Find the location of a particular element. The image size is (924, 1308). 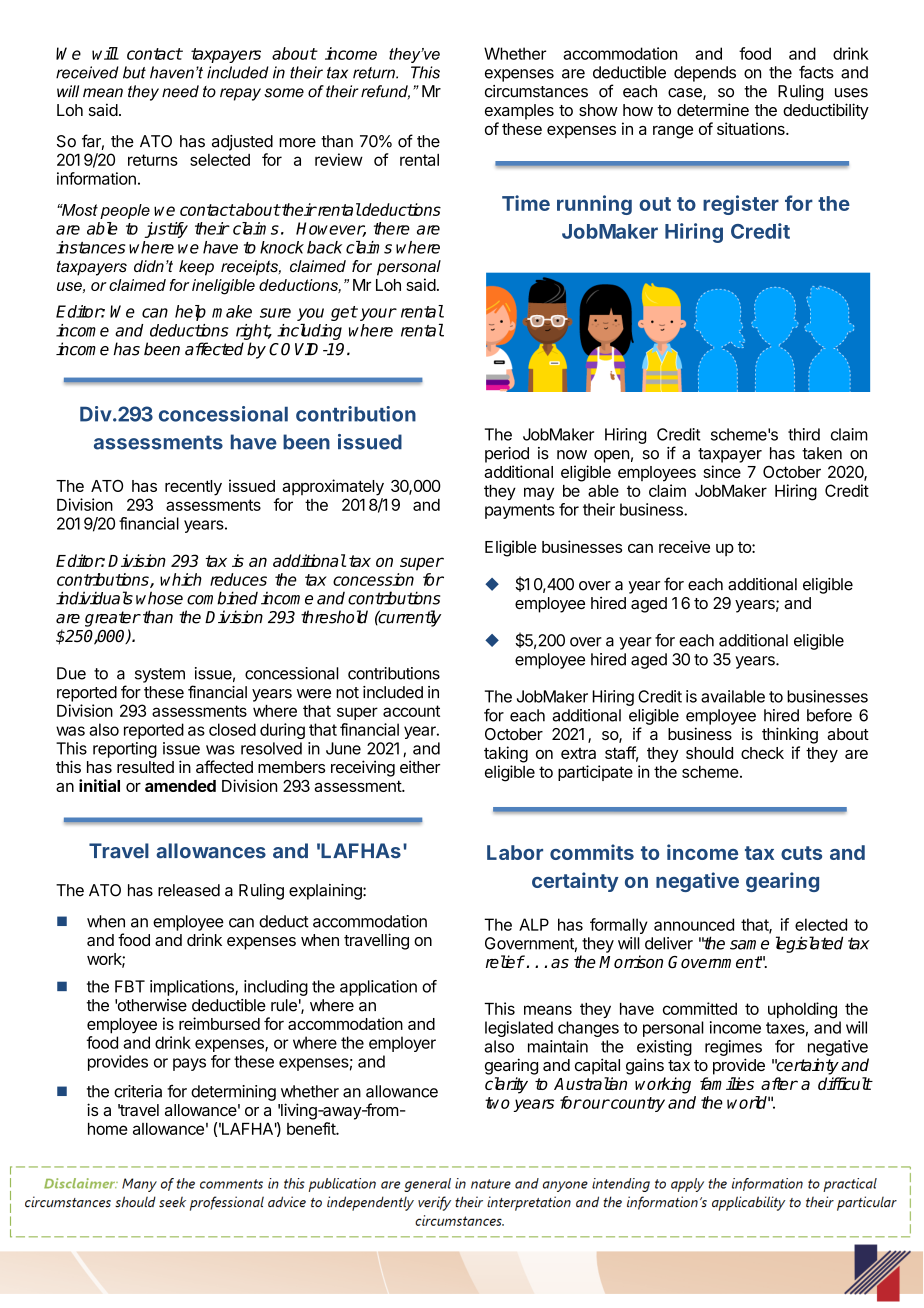

threshold is located at coordinates (334, 617).
